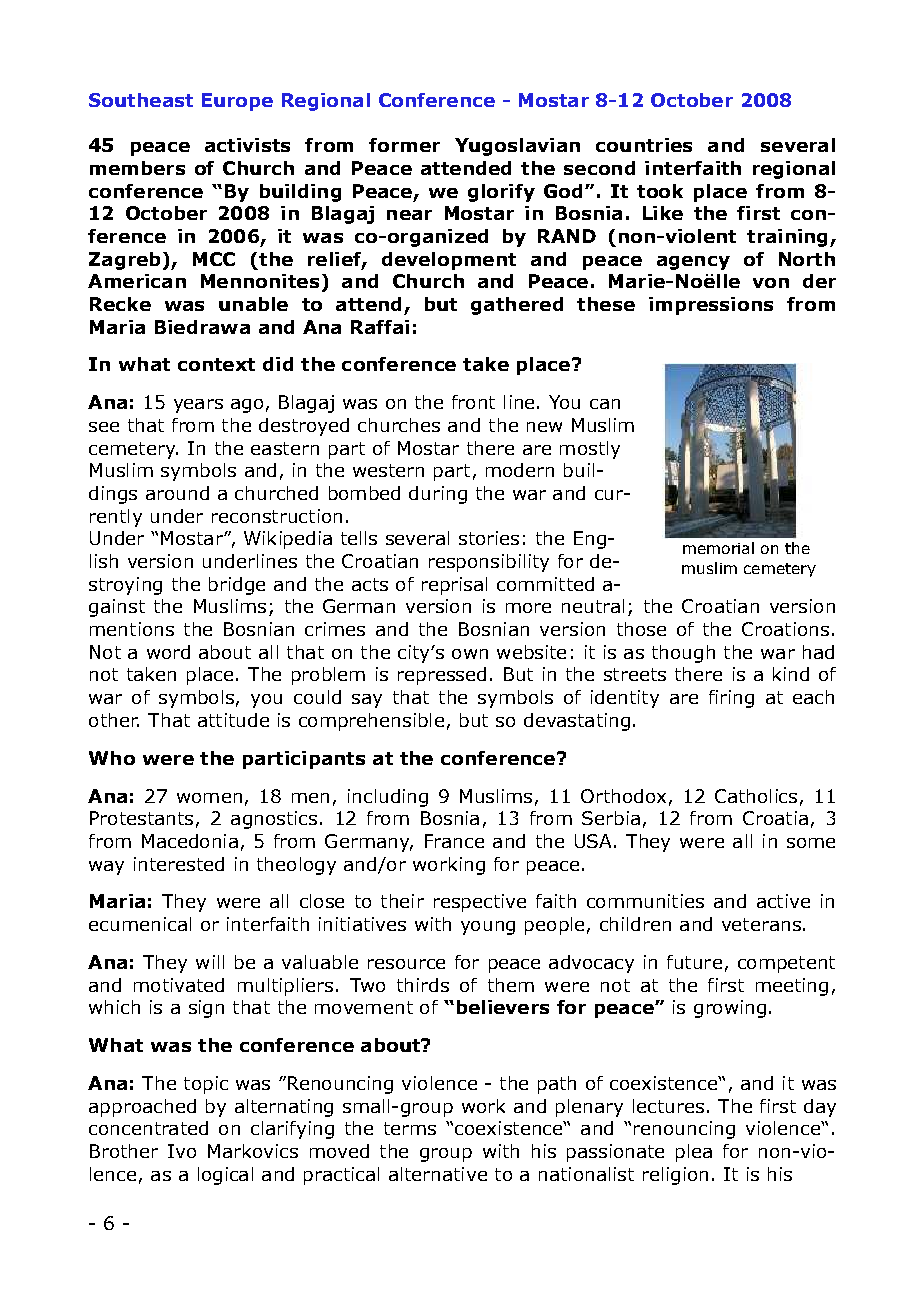 The height and width of the page is (1308, 924). Describe the element at coordinates (454, 841) in the page. I see `France` at that location.
